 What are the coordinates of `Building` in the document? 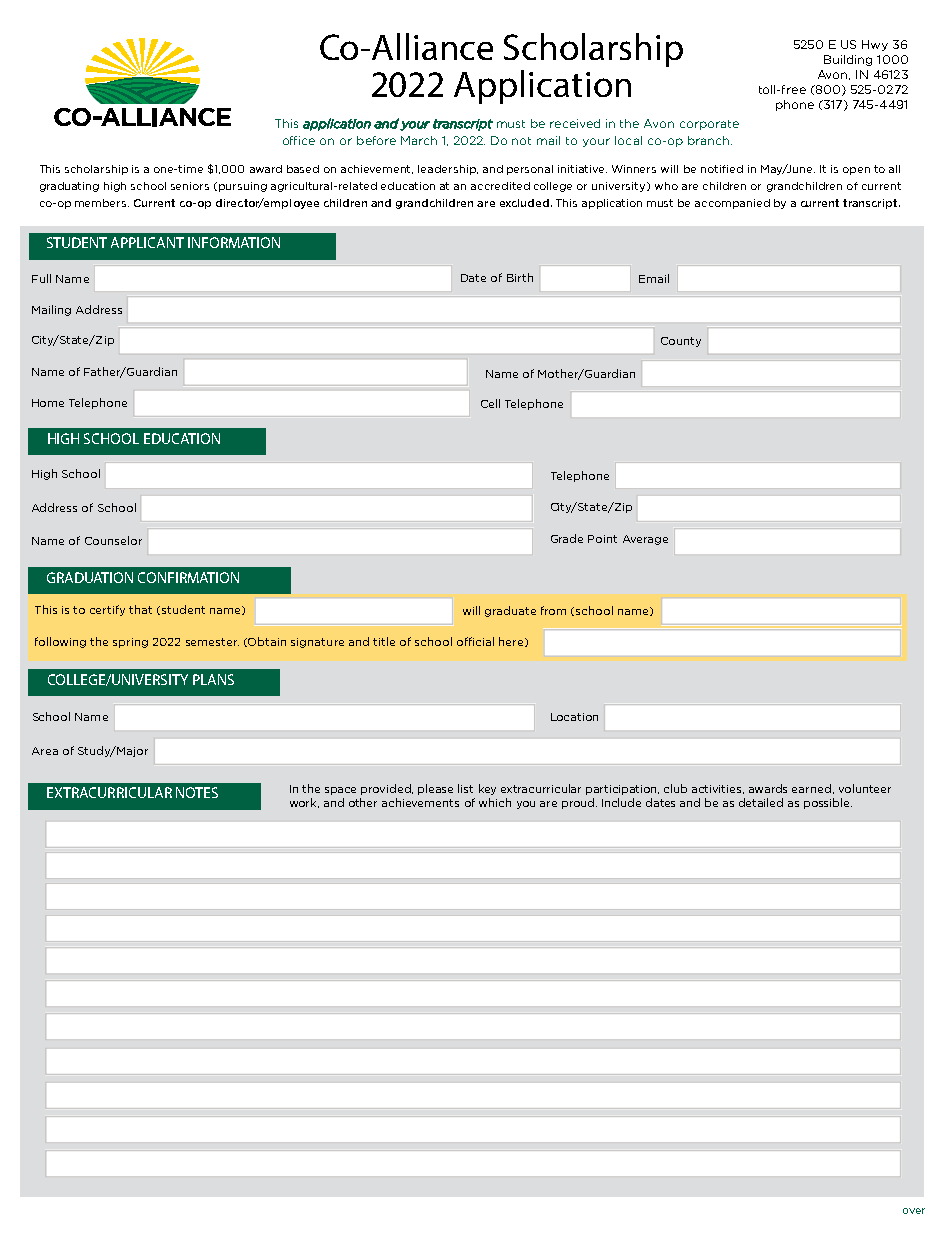 It's located at (848, 60).
